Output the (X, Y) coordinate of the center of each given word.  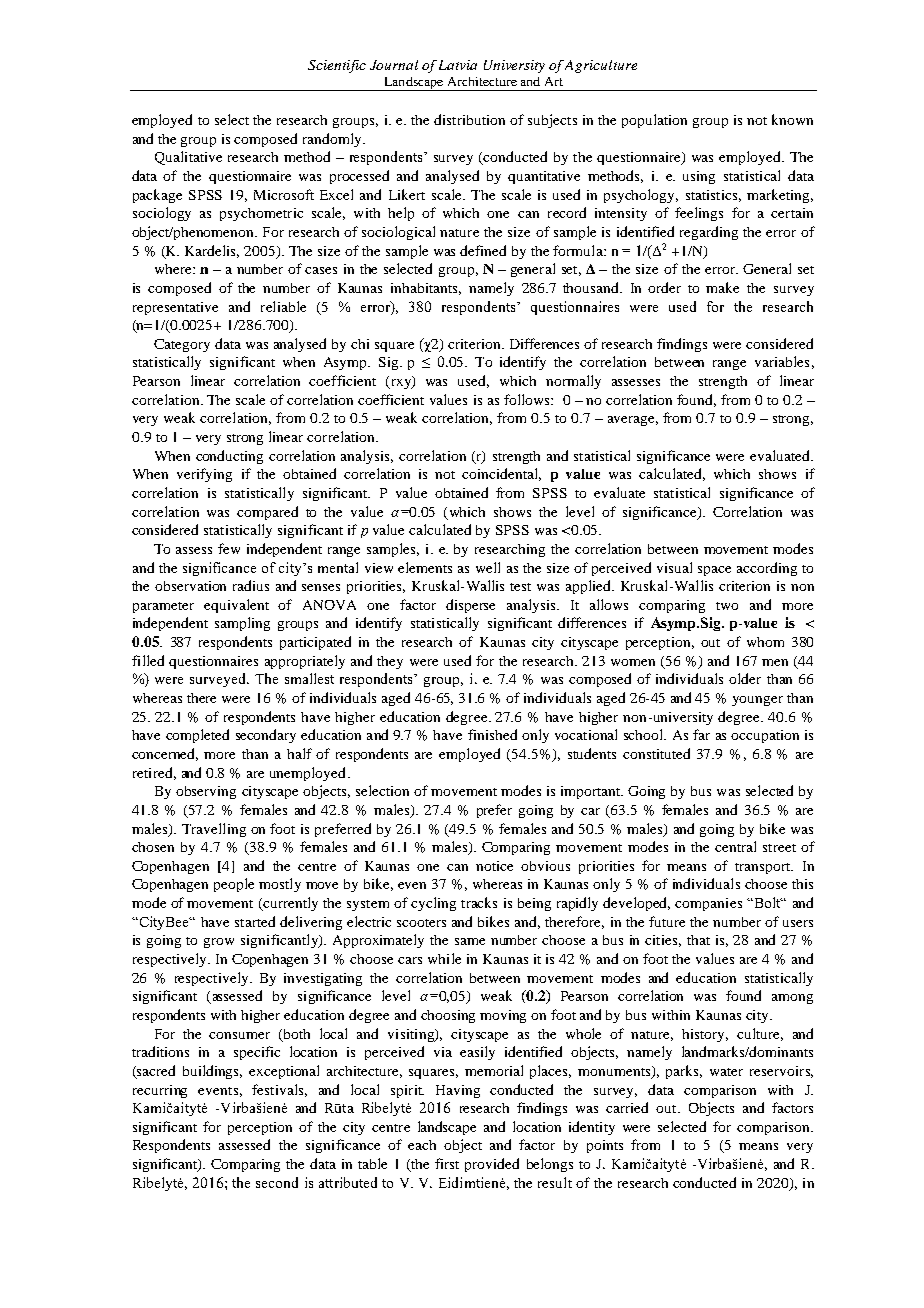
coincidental (501, 474)
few (229, 548)
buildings (212, 1072)
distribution (469, 119)
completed (197, 736)
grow (219, 943)
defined (483, 250)
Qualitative (188, 158)
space (714, 571)
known (792, 119)
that (698, 940)
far (701, 734)
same (470, 941)
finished (492, 734)
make (722, 287)
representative (175, 308)
